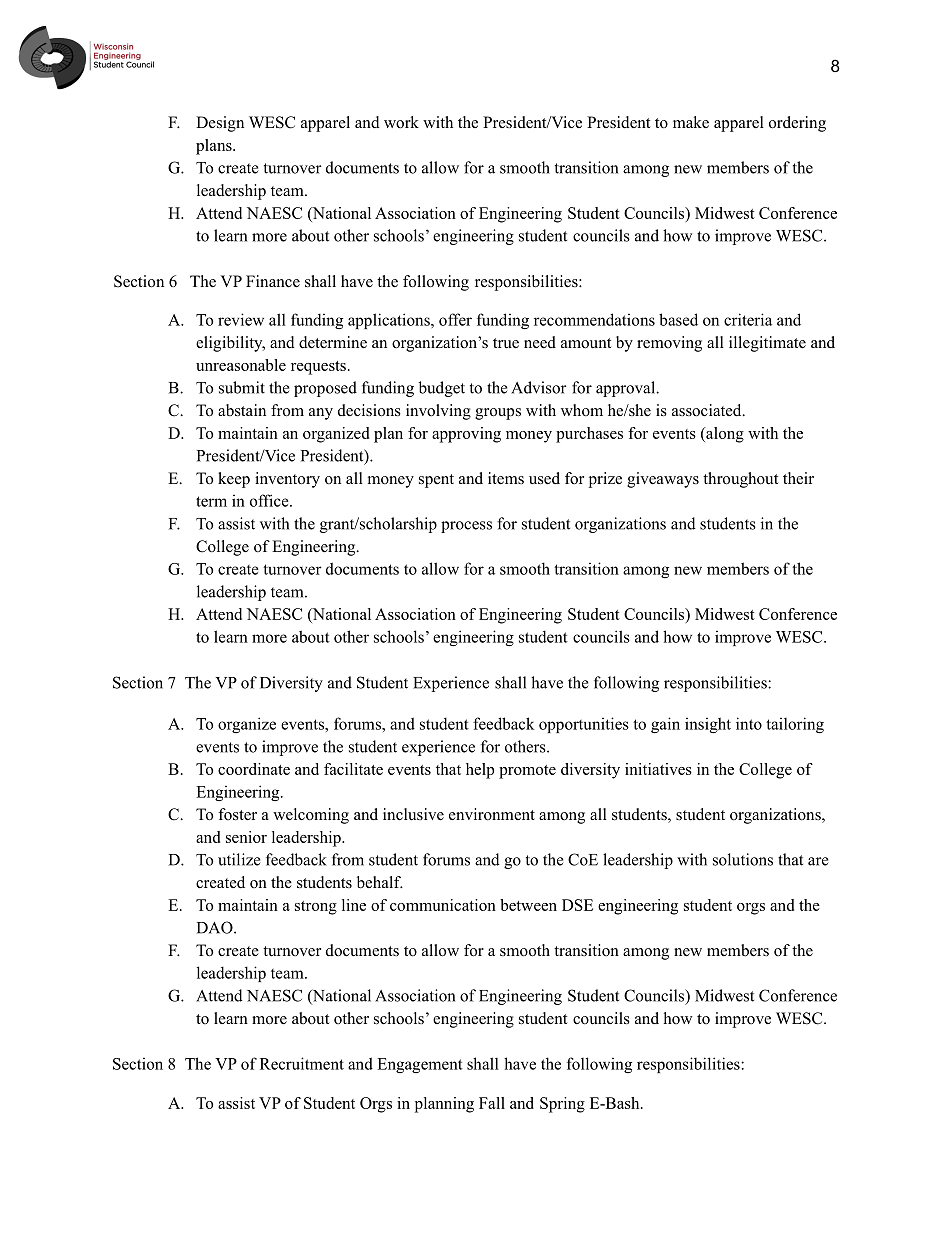 This screenshot has height=1233, width=952. Describe the element at coordinates (316, 908) in the screenshot. I see `strong` at that location.
